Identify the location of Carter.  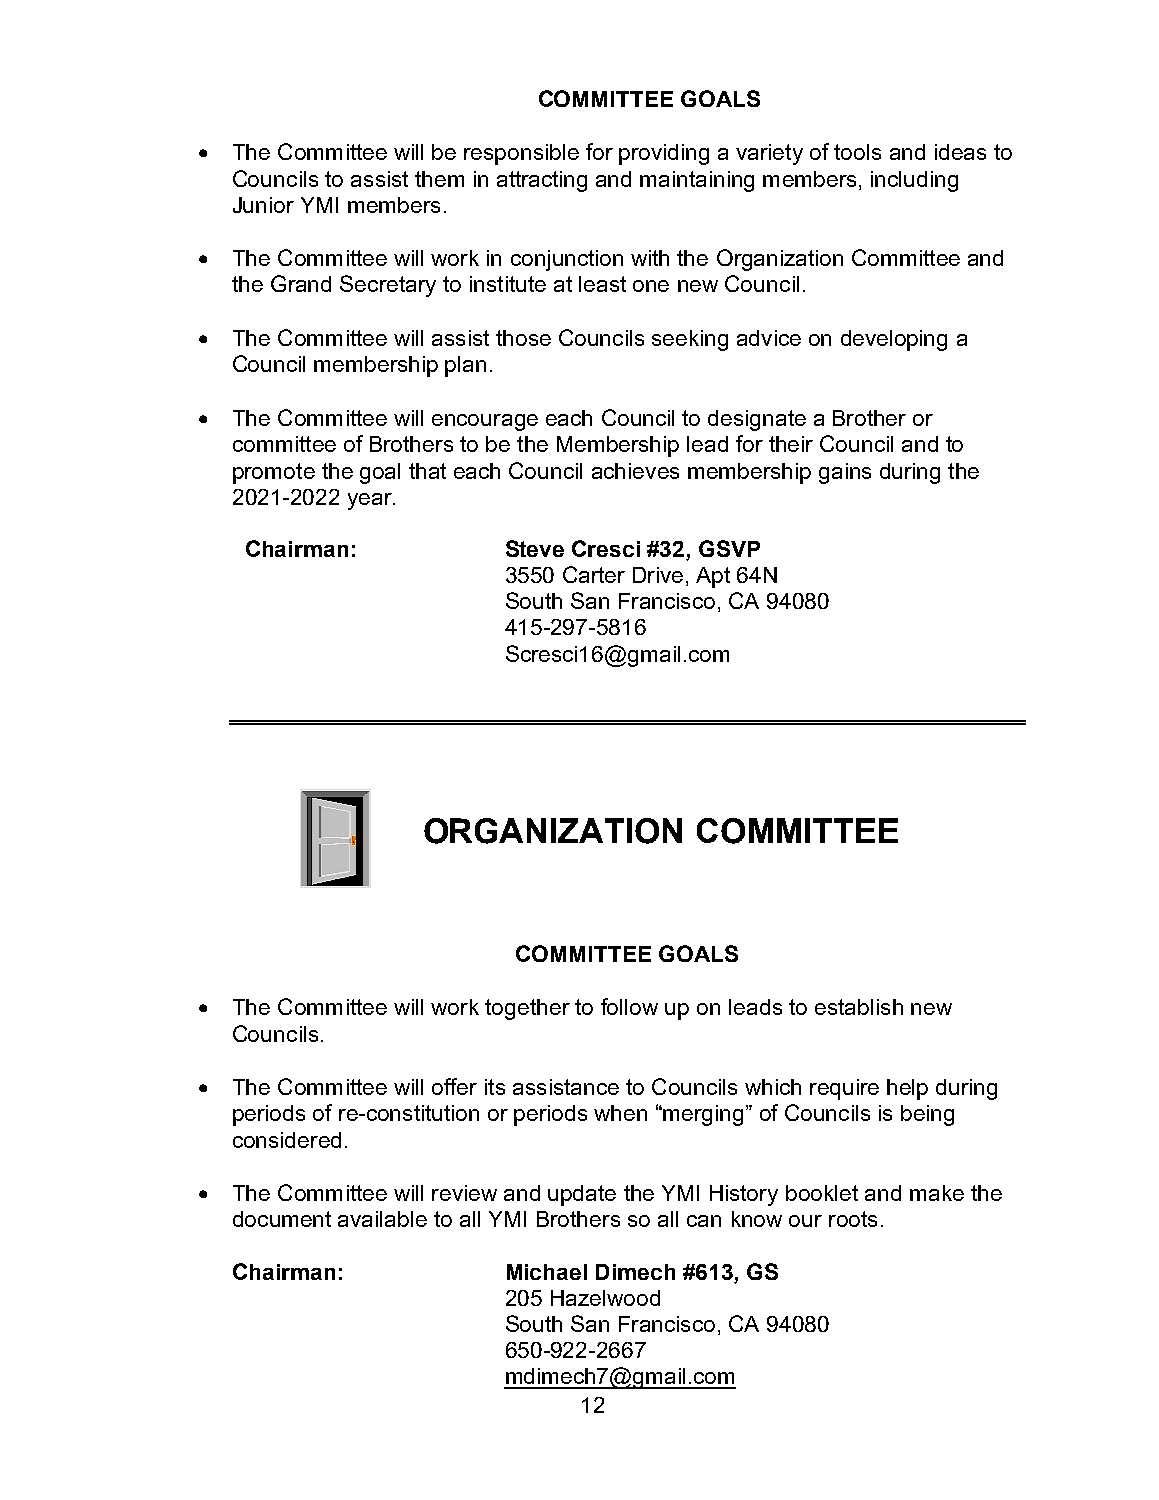
(594, 574).
